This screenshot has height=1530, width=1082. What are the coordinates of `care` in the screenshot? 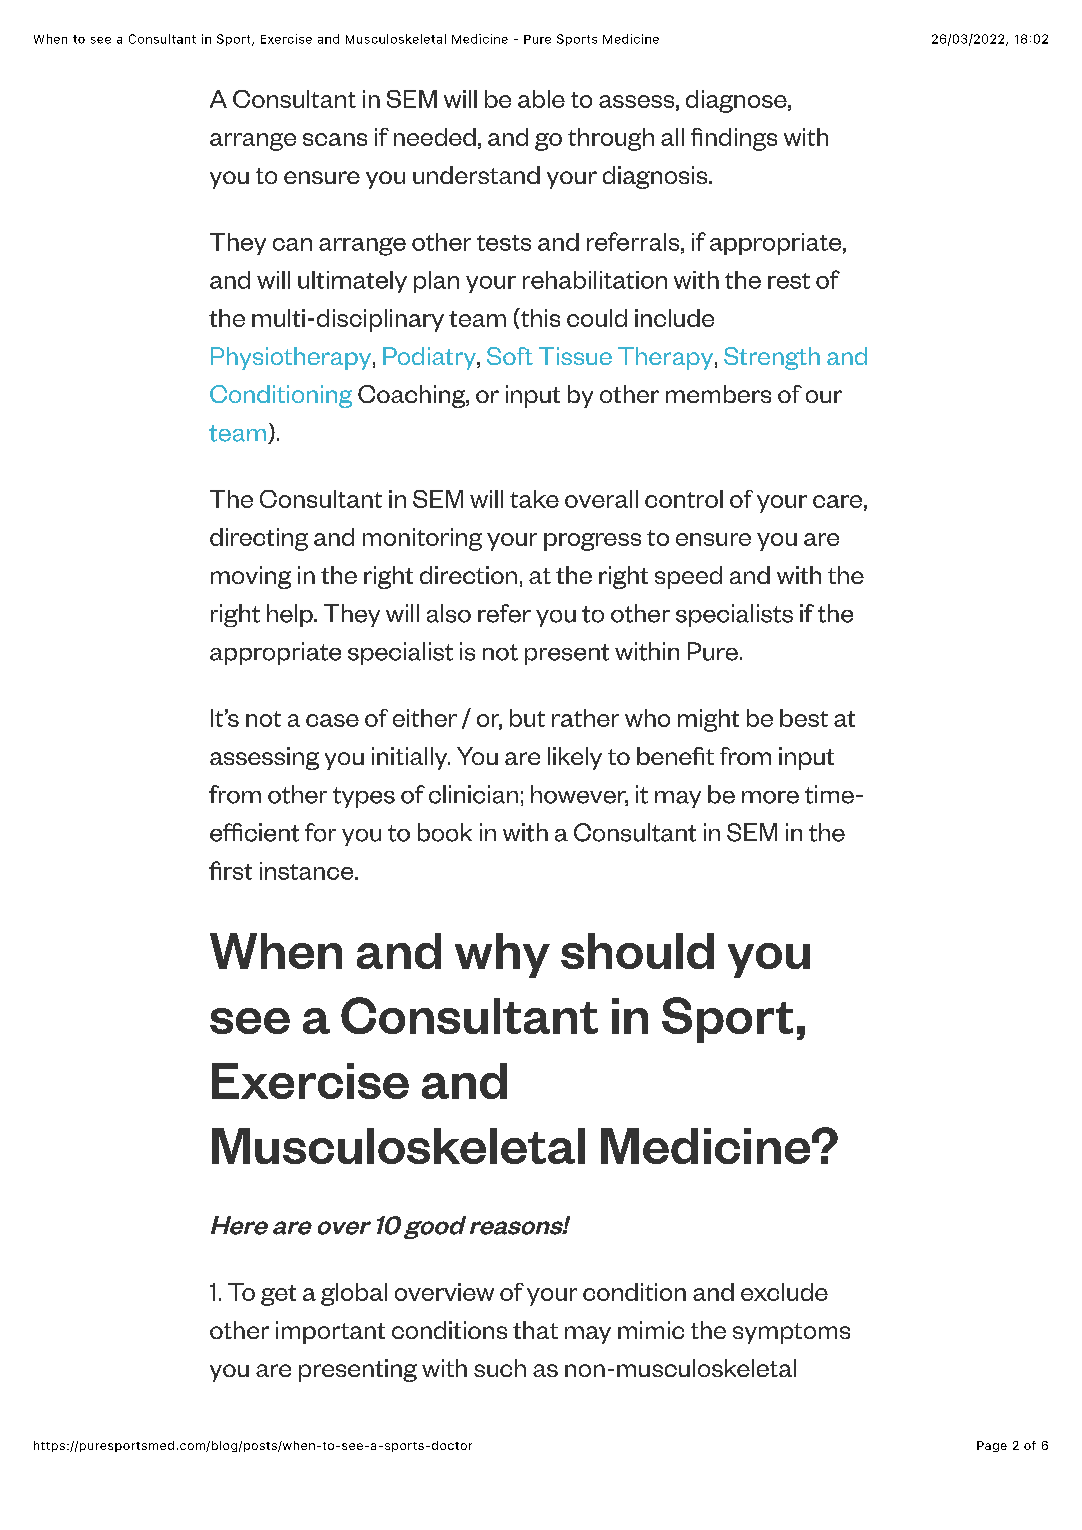 It's located at (837, 501).
